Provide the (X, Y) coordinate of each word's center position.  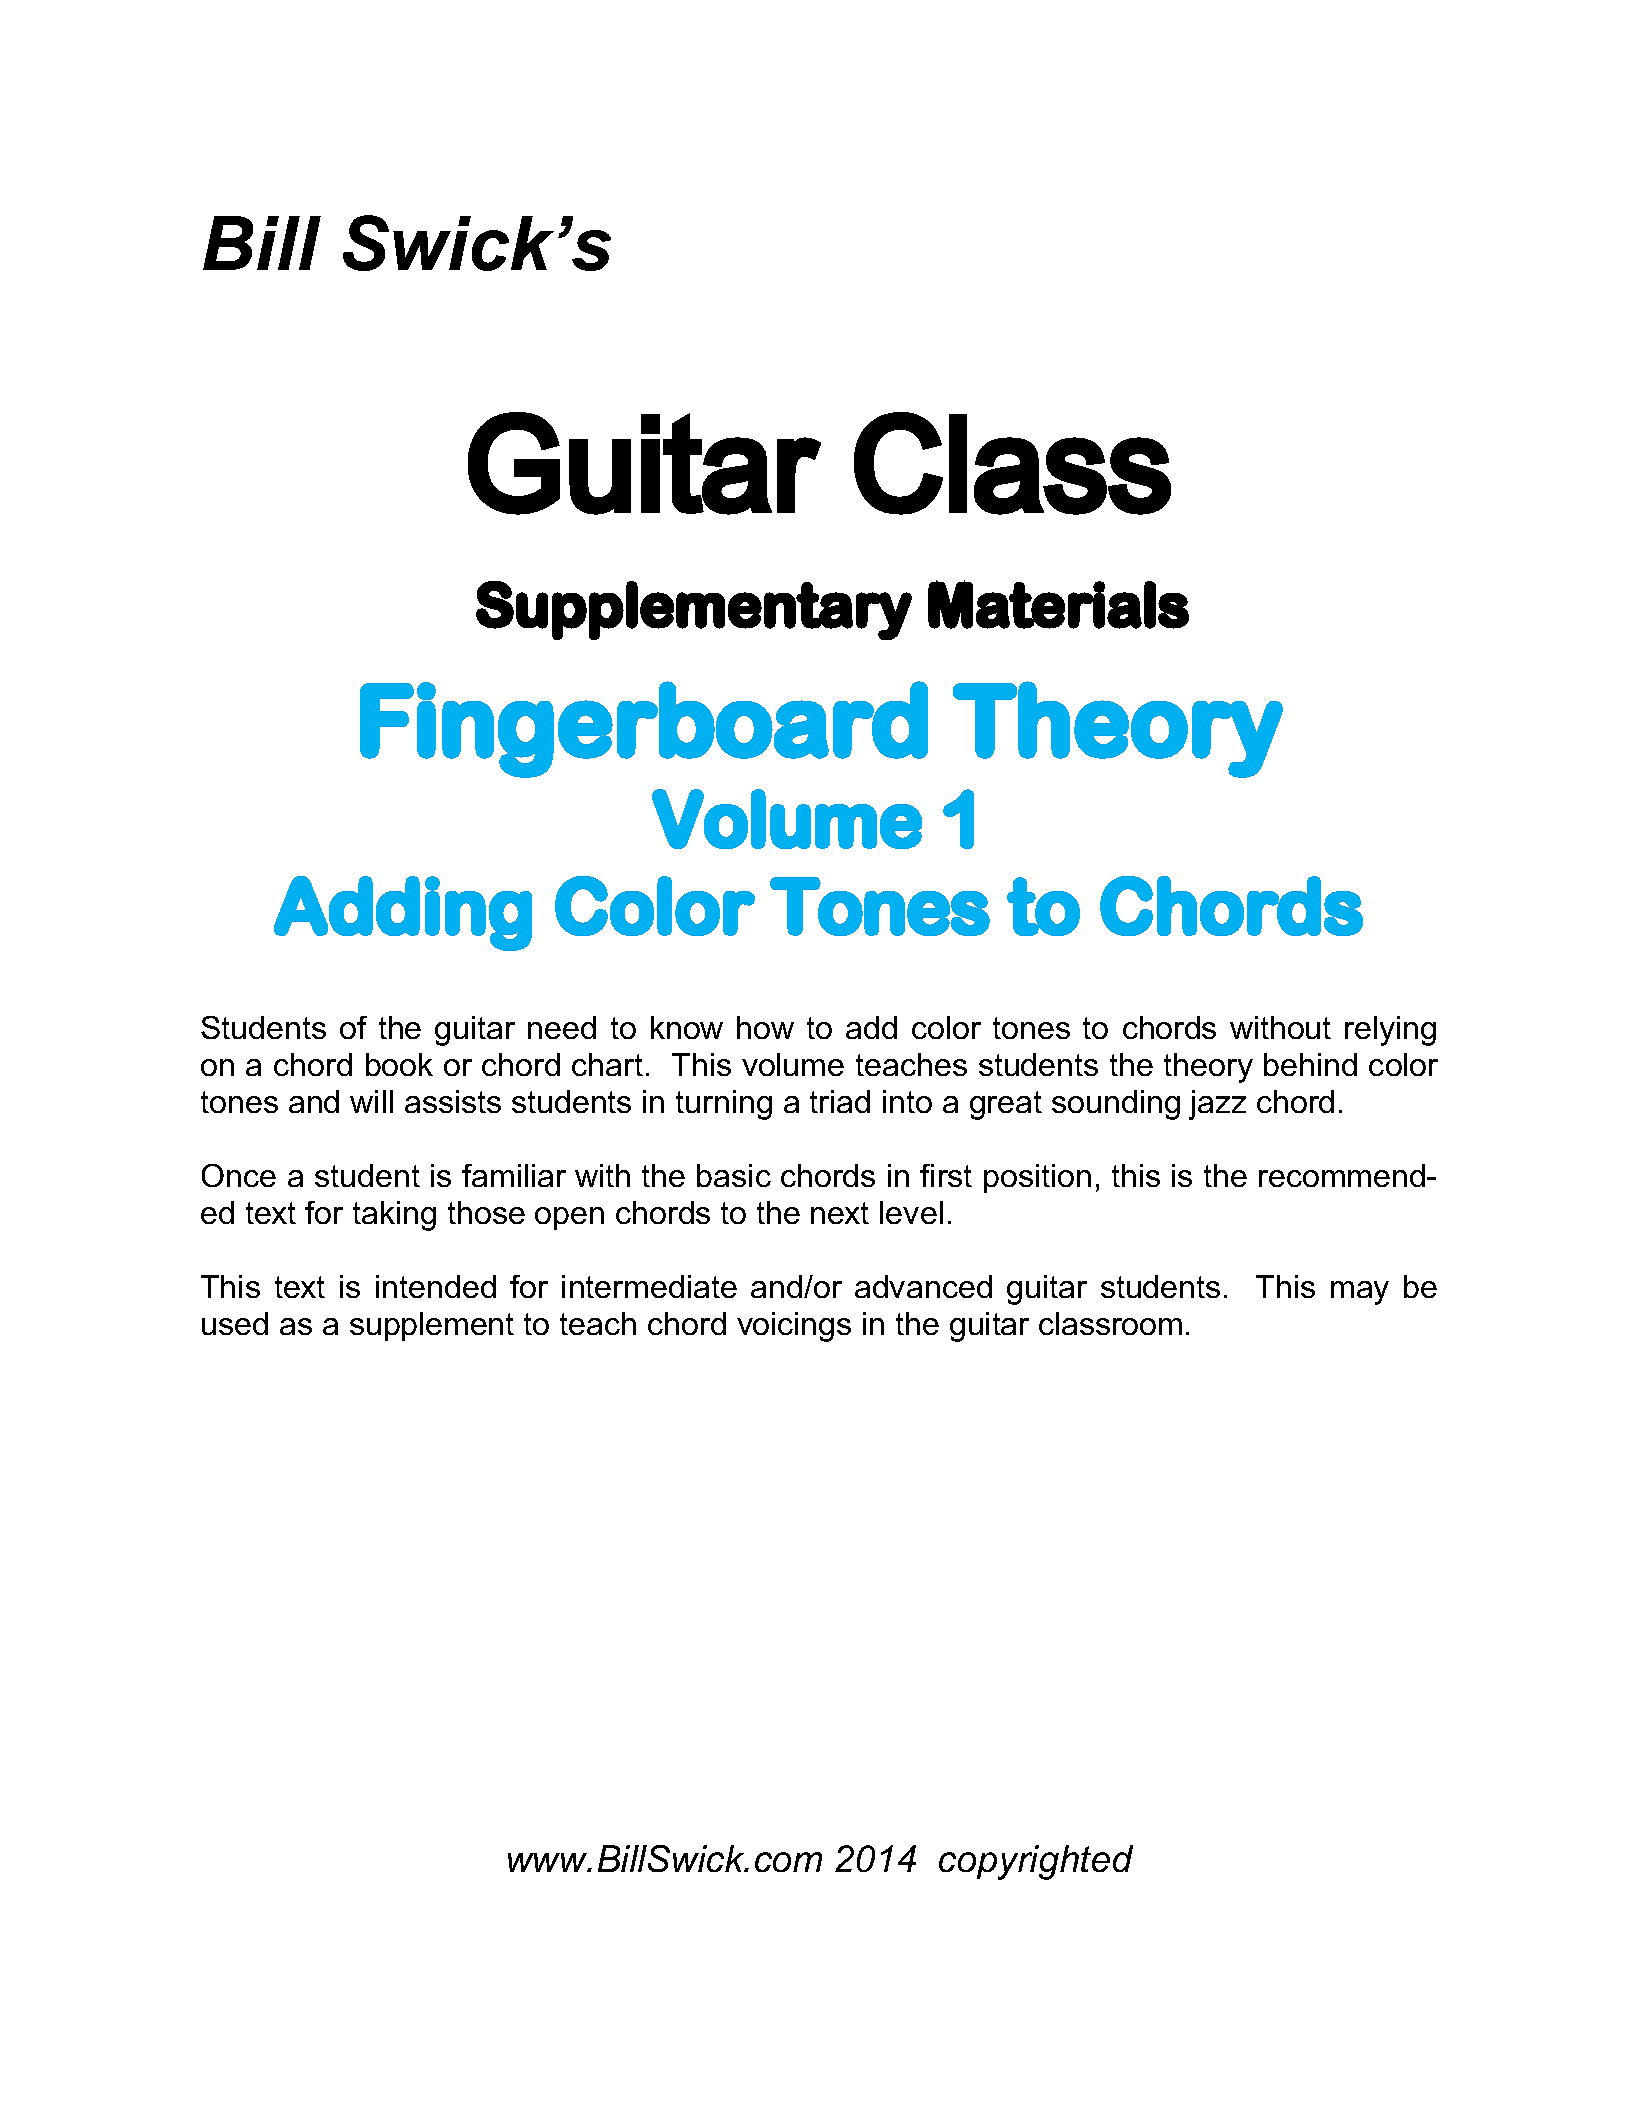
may (1360, 1293)
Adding (403, 913)
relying (1390, 1031)
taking (394, 1216)
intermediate (649, 1286)
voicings (794, 1327)
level (911, 1212)
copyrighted (1036, 1862)
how (765, 1027)
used (235, 1323)
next (840, 1213)
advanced (923, 1286)
